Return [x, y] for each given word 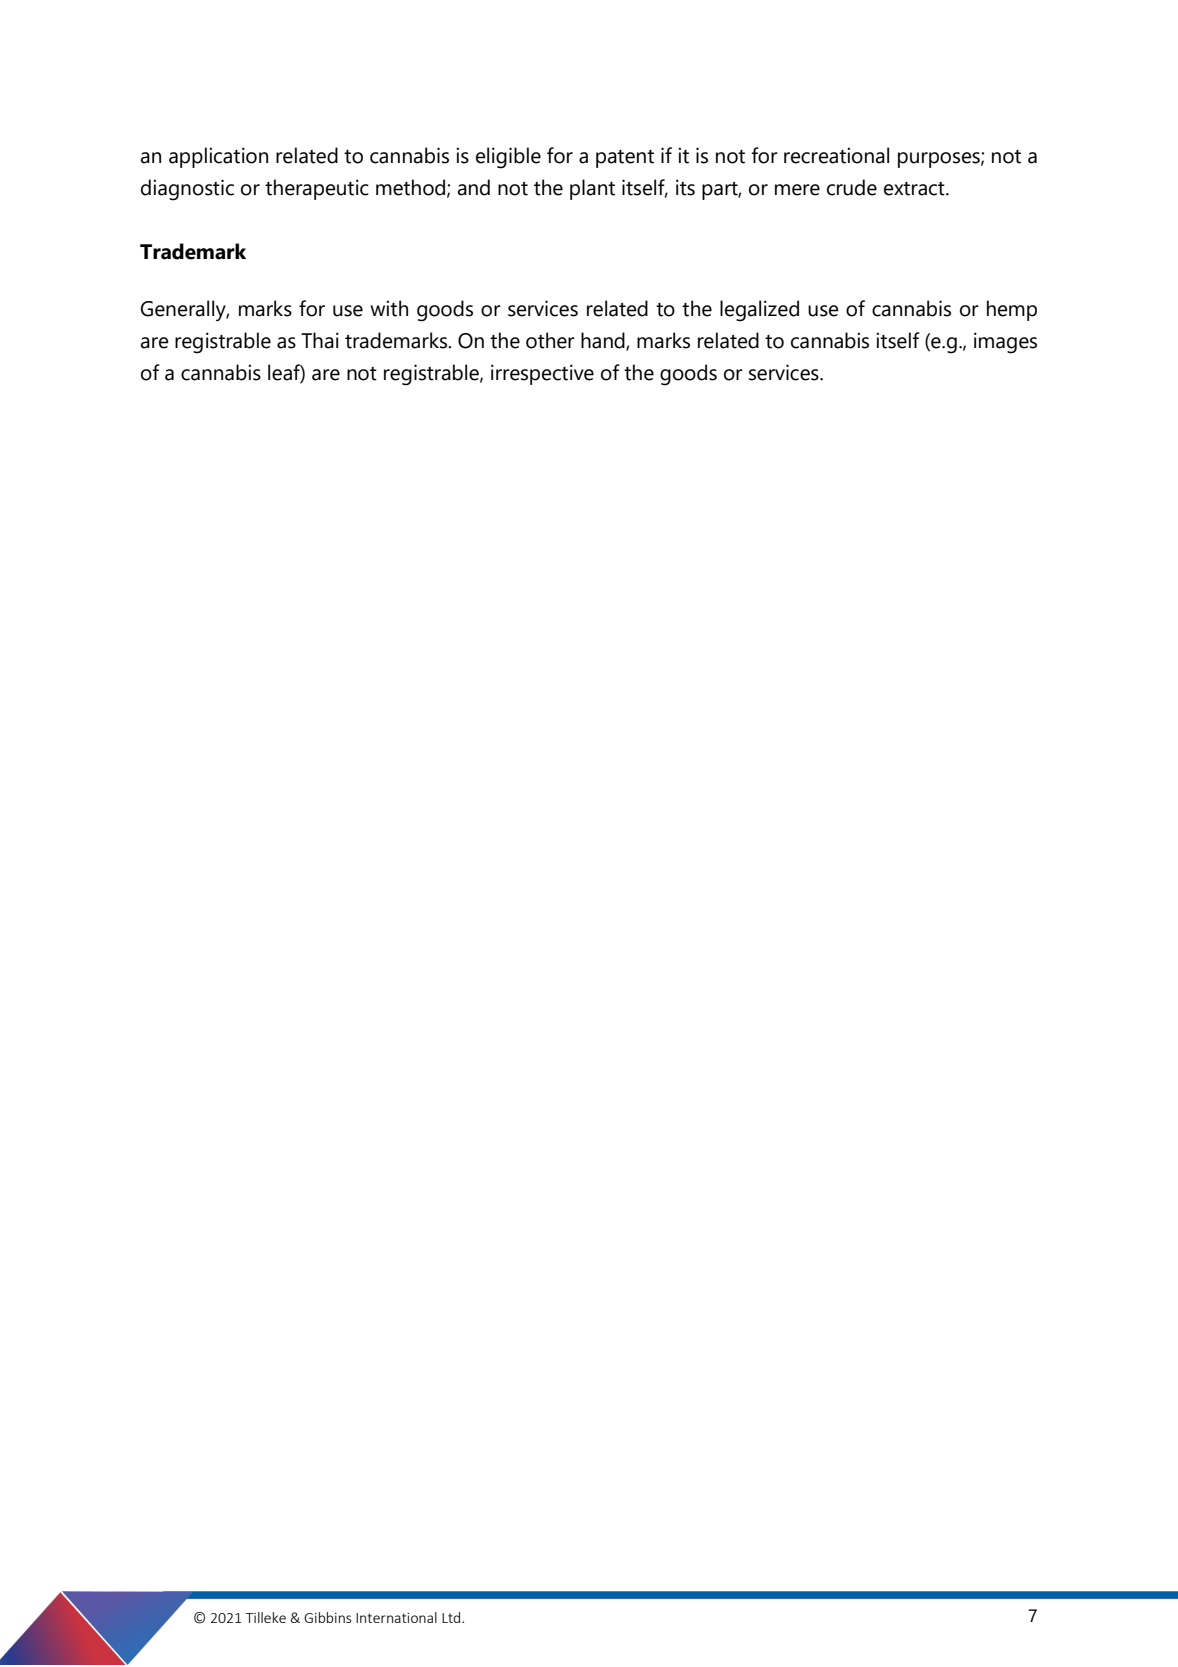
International [396, 1617]
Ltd [452, 1617]
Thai [320, 340]
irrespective [542, 374]
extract [915, 189]
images [1005, 343]
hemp [1012, 310]
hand [604, 341]
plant [592, 189]
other [550, 340]
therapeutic [317, 189]
